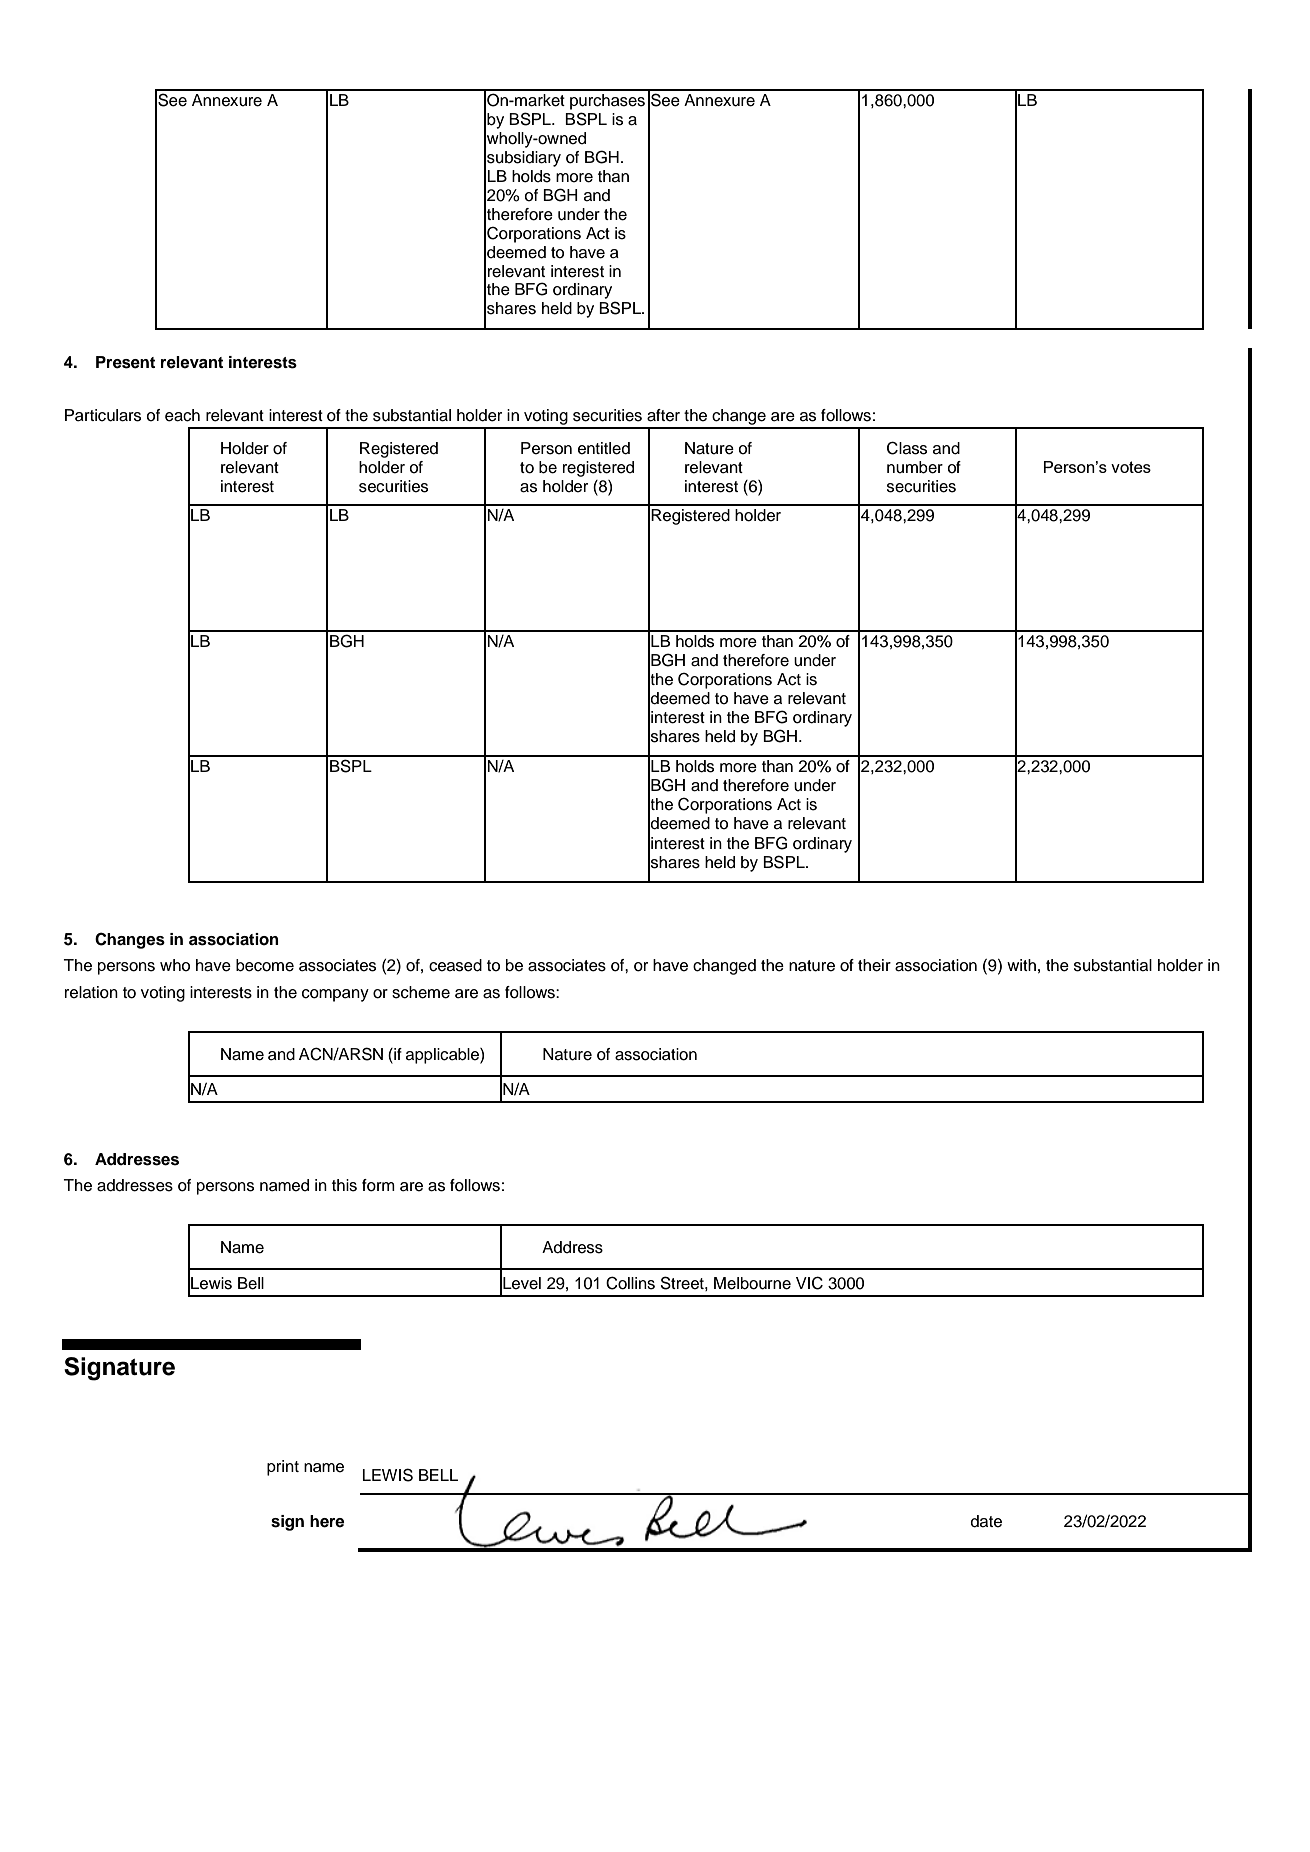 The height and width of the document is (1852, 1310). What do you see at coordinates (630, 1283) in the document?
I see `Collins` at bounding box center [630, 1283].
